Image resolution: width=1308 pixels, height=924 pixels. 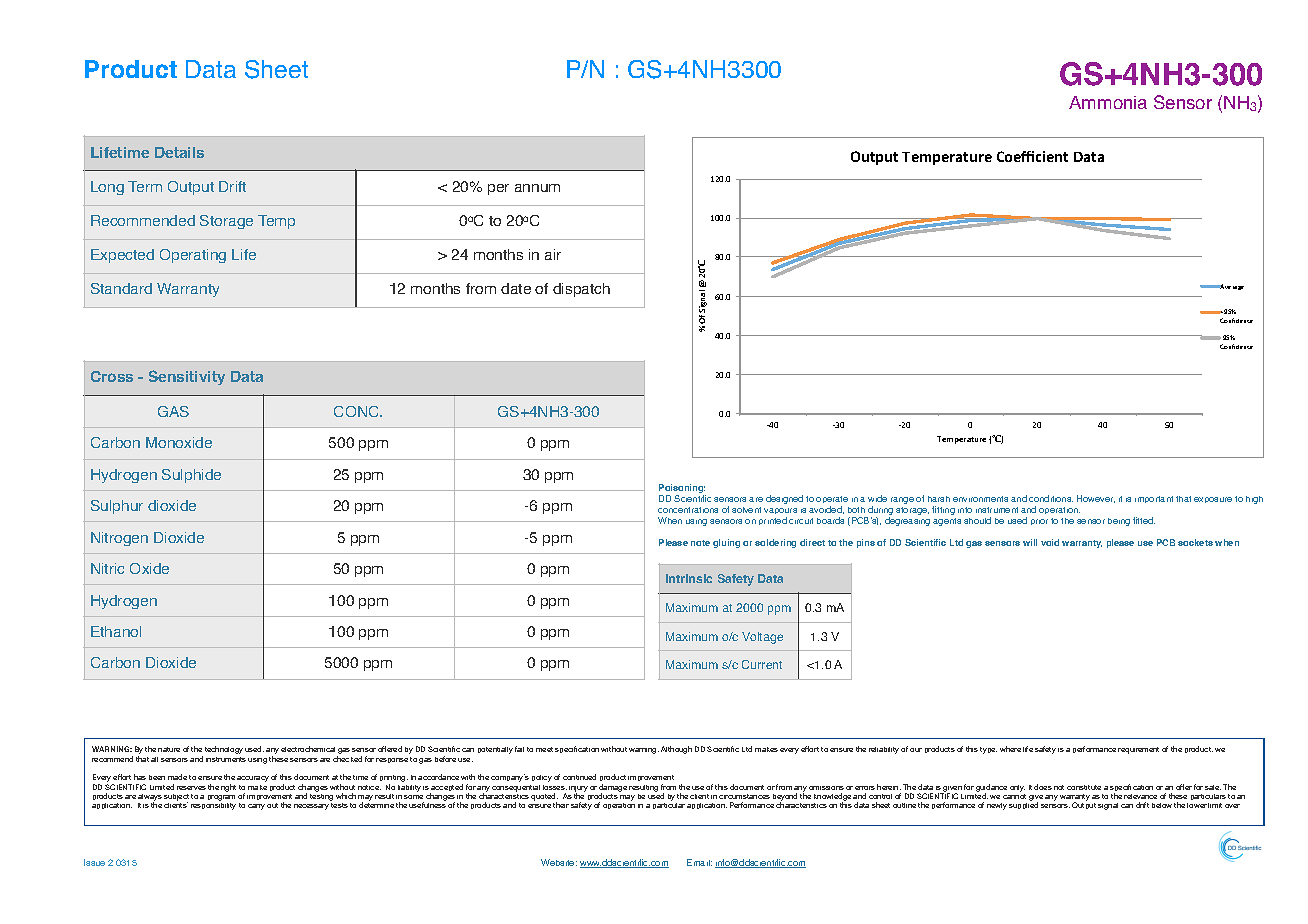 I want to click on circumstances, so click(x=744, y=796).
